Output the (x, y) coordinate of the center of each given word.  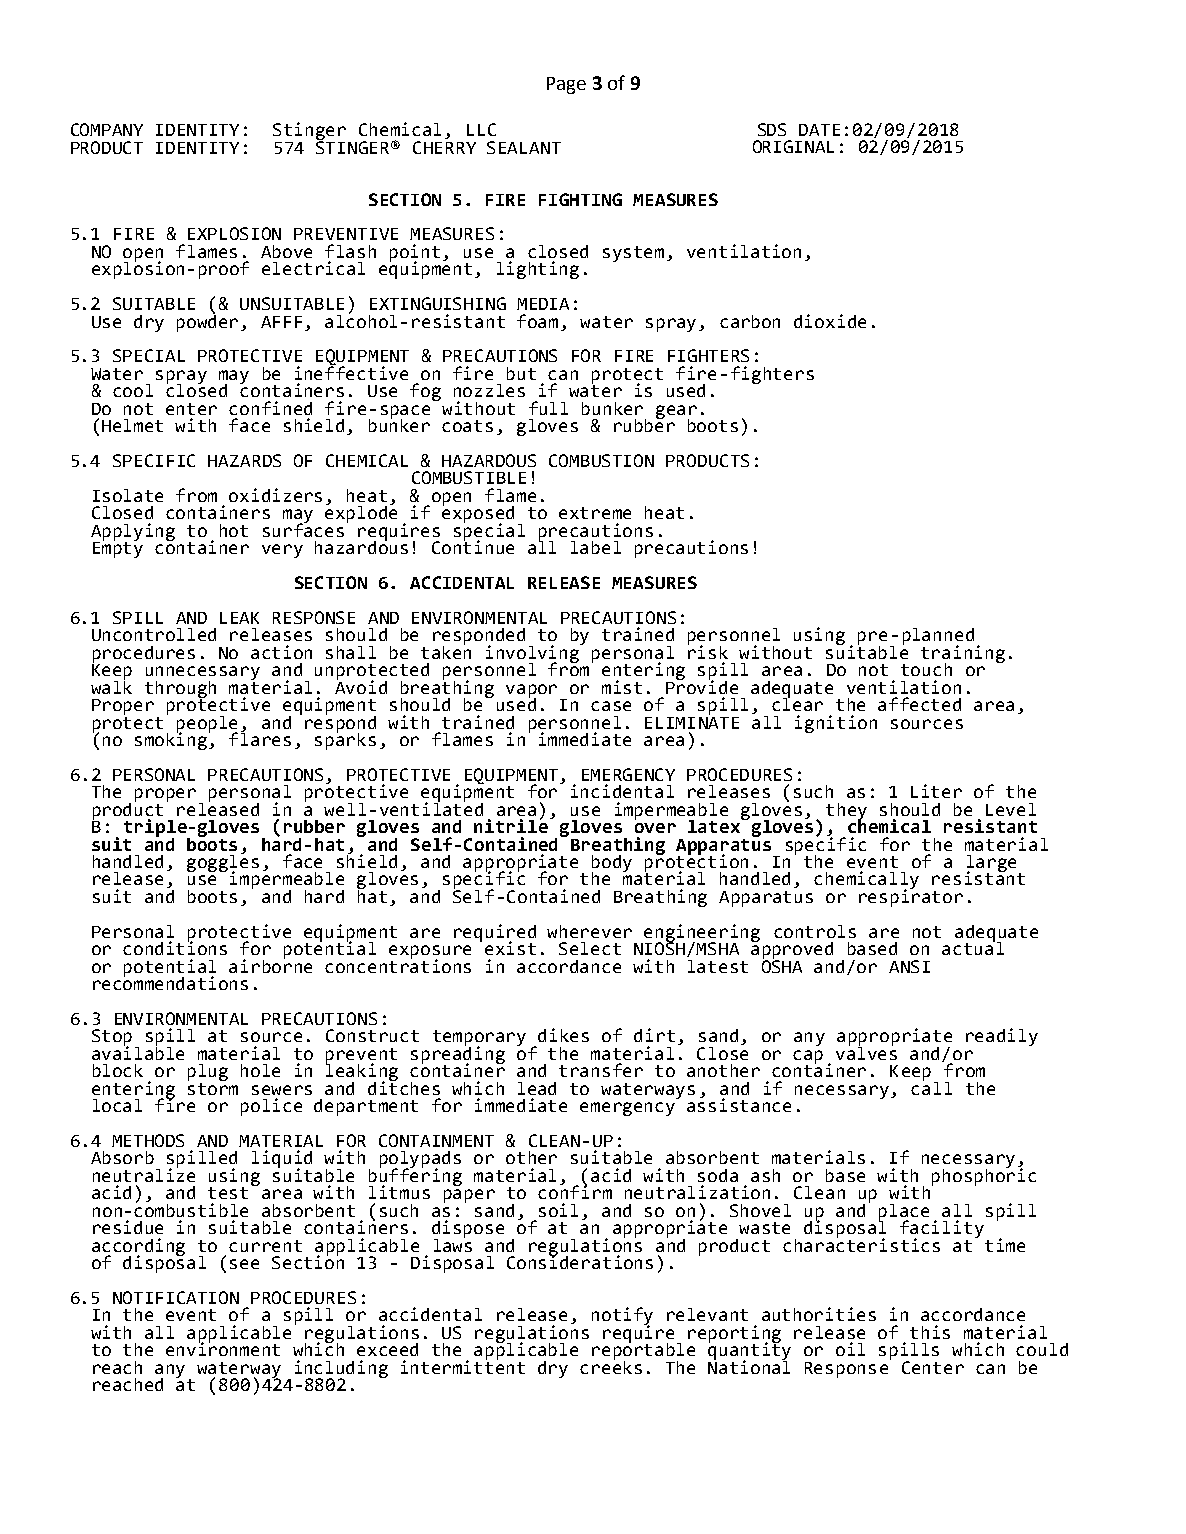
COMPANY (107, 129)
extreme (595, 513)
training (963, 655)
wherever (589, 931)
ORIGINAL (793, 146)
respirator (911, 897)
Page (566, 85)
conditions (175, 947)
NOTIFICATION (176, 1297)
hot (234, 530)
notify (622, 1317)
